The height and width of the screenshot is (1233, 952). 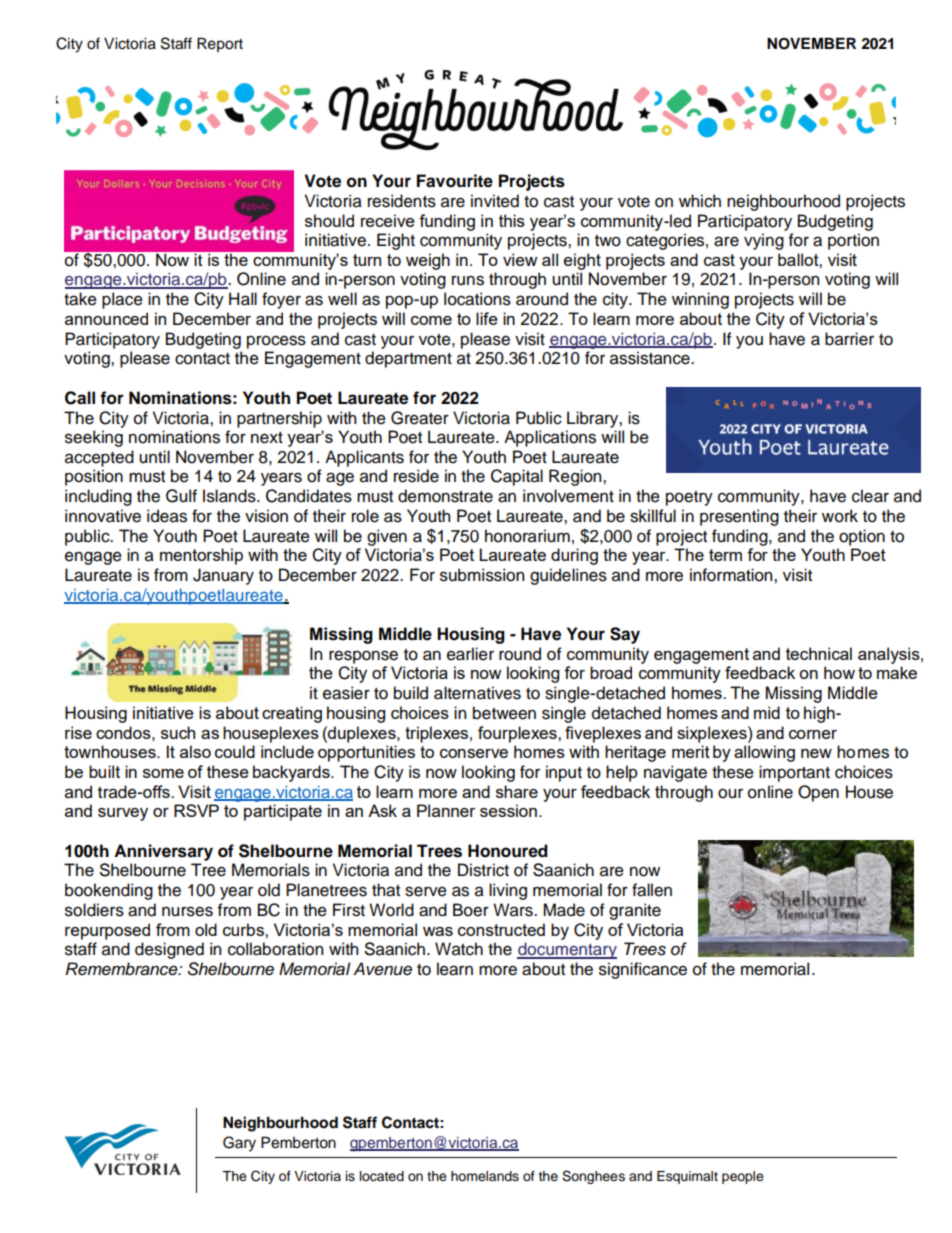 I want to click on fallen, so click(x=652, y=890).
